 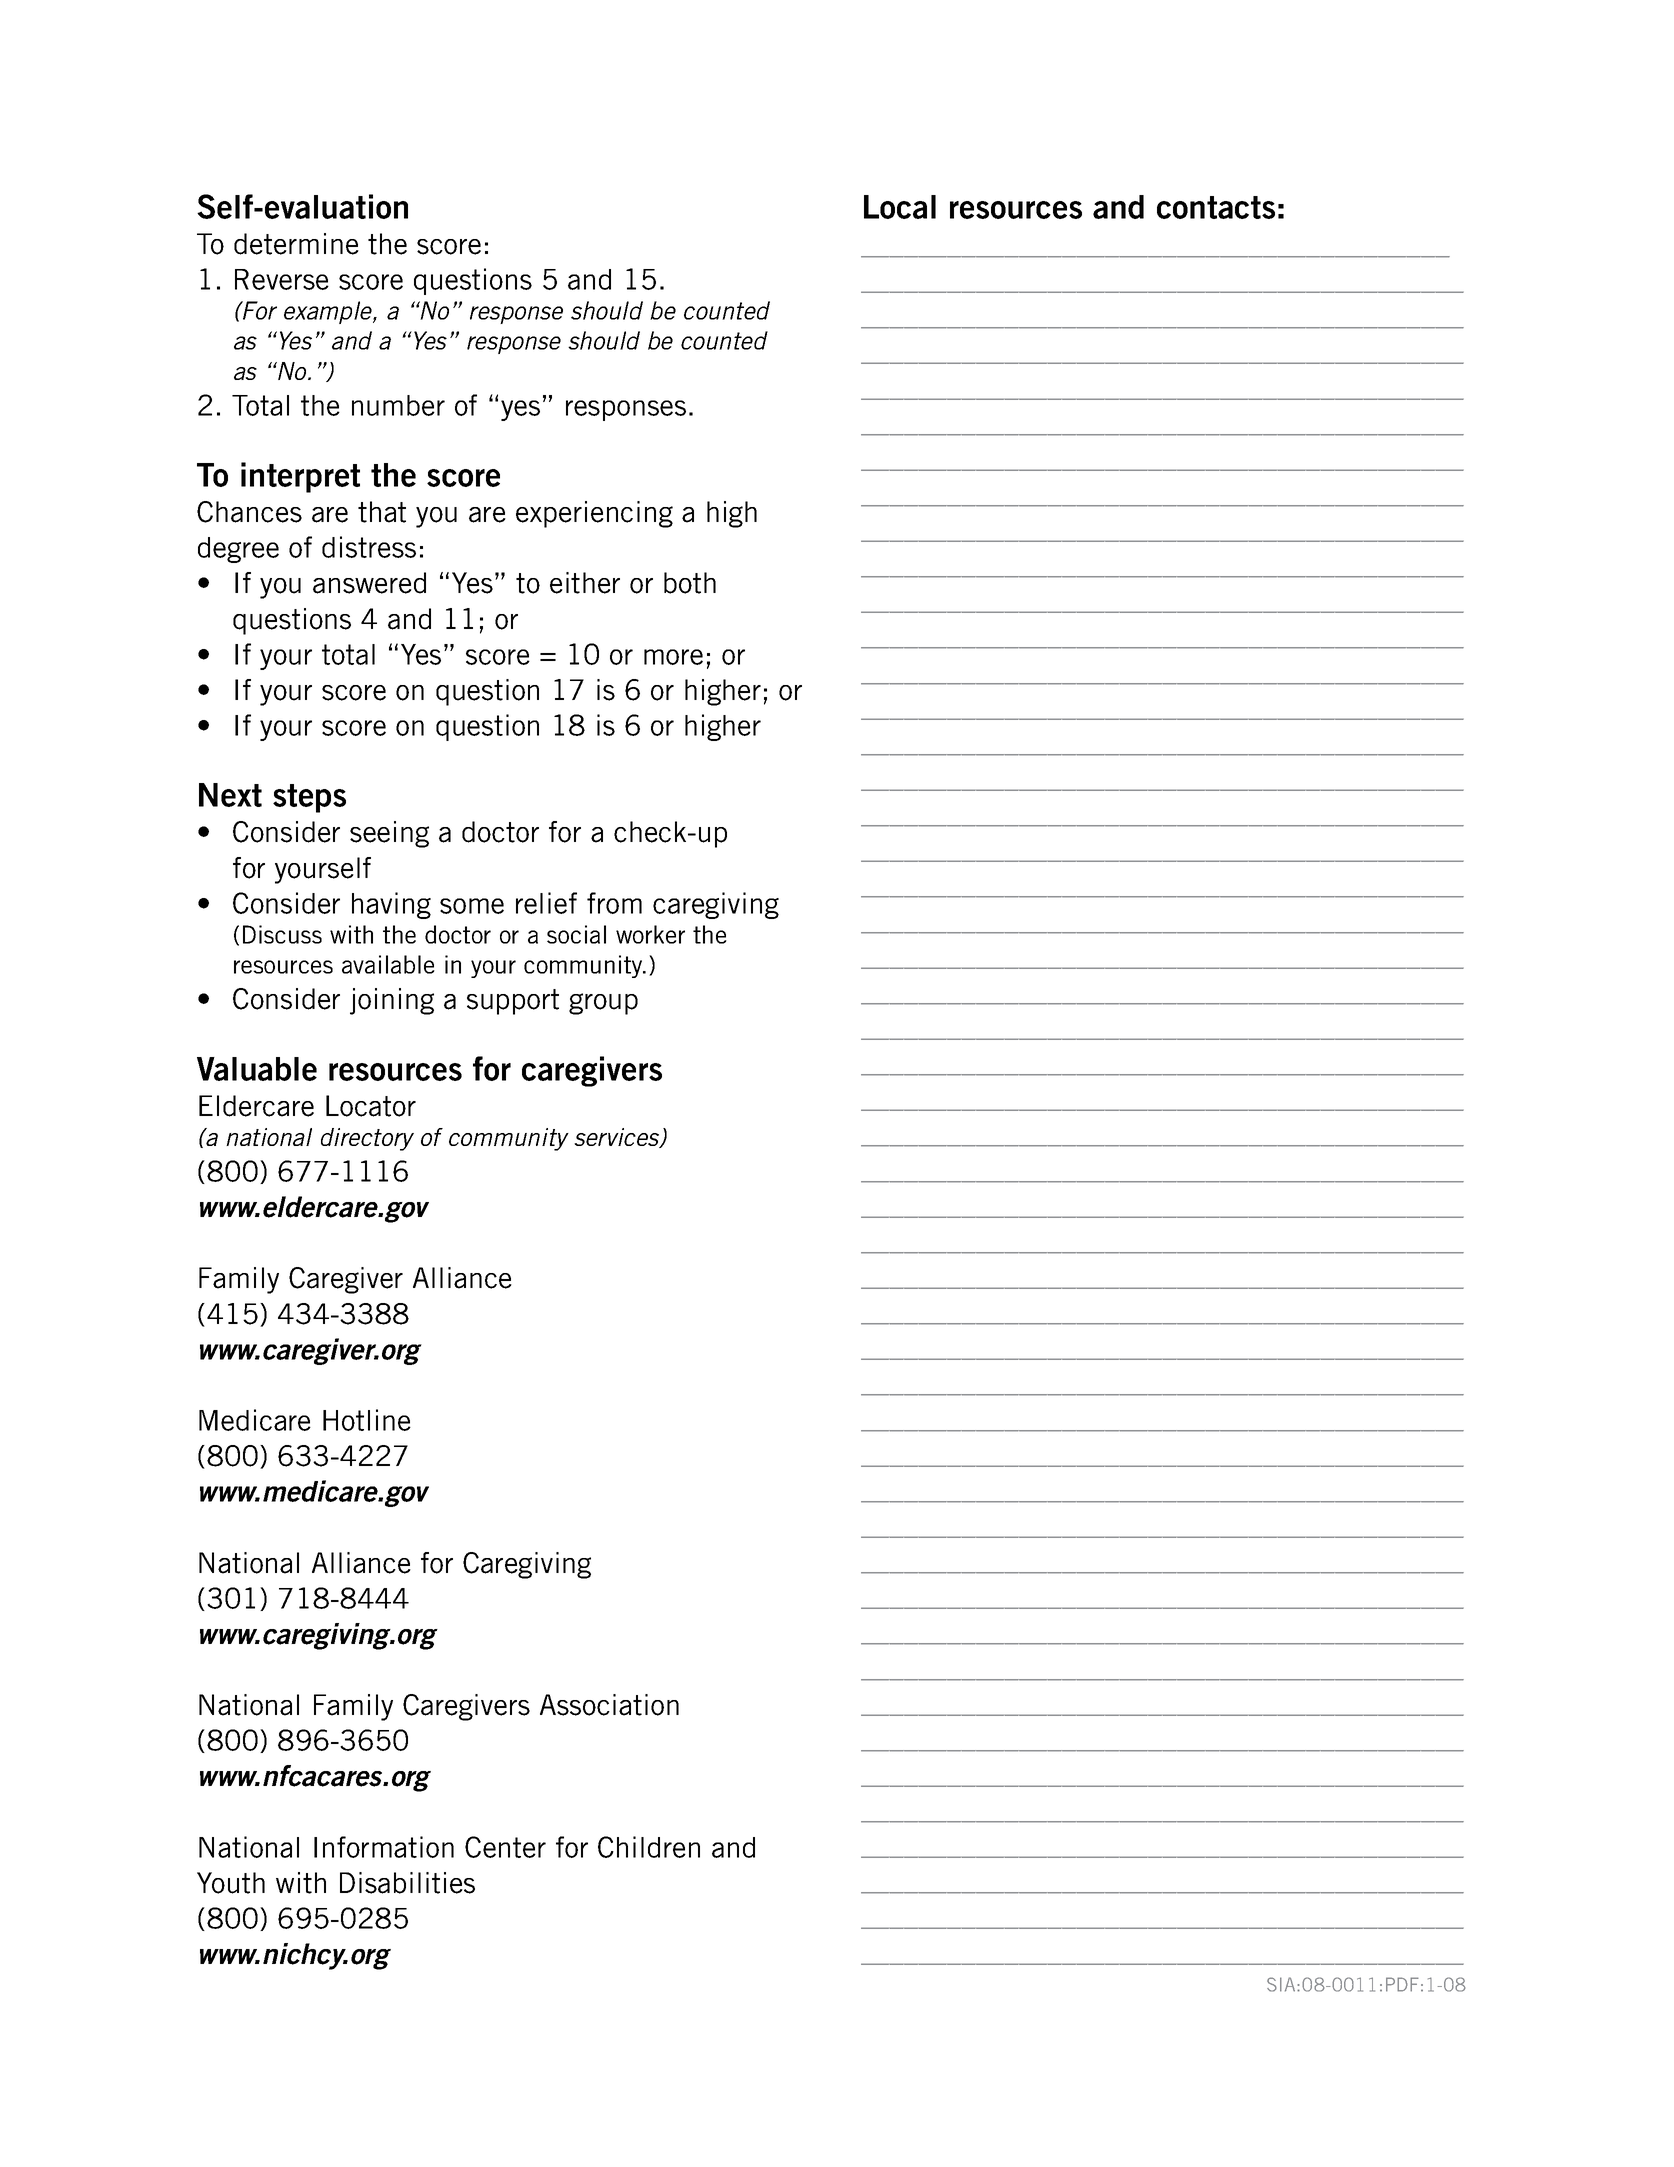 What do you see at coordinates (309, 798) in the screenshot?
I see `steps` at bounding box center [309, 798].
